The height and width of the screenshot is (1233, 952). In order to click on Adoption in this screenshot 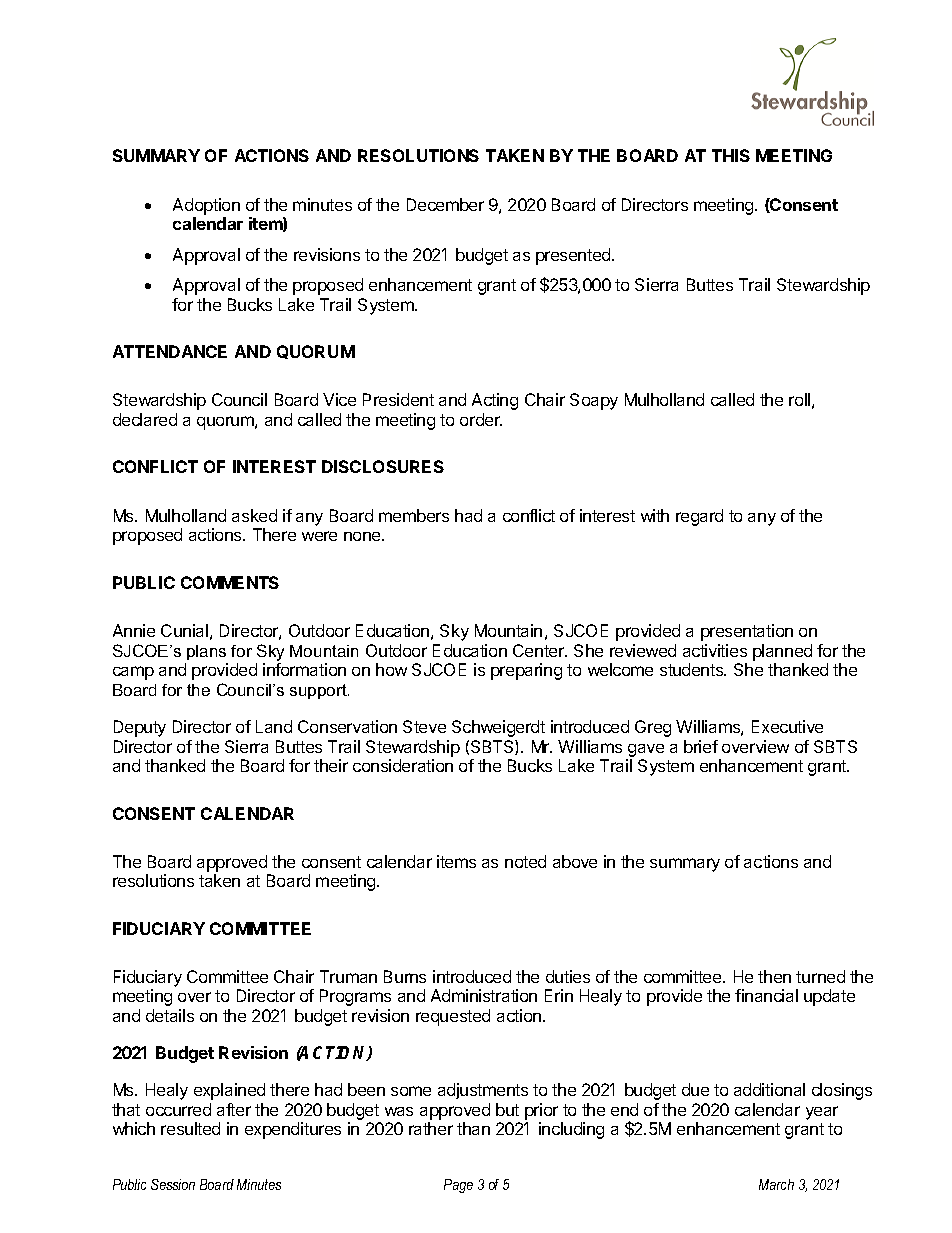, I will do `click(206, 206)`.
